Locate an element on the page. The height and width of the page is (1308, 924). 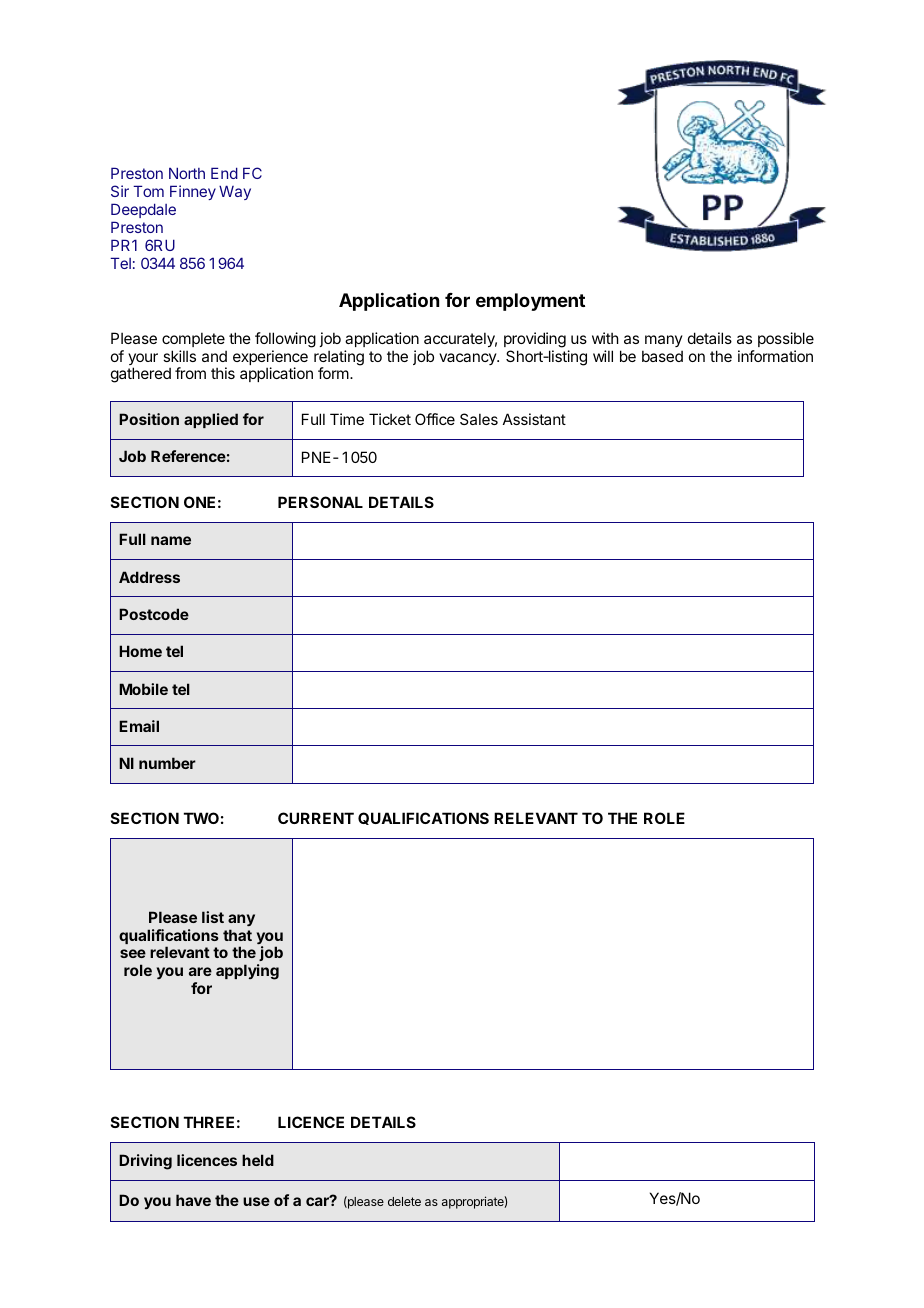
applying is located at coordinates (247, 972).
